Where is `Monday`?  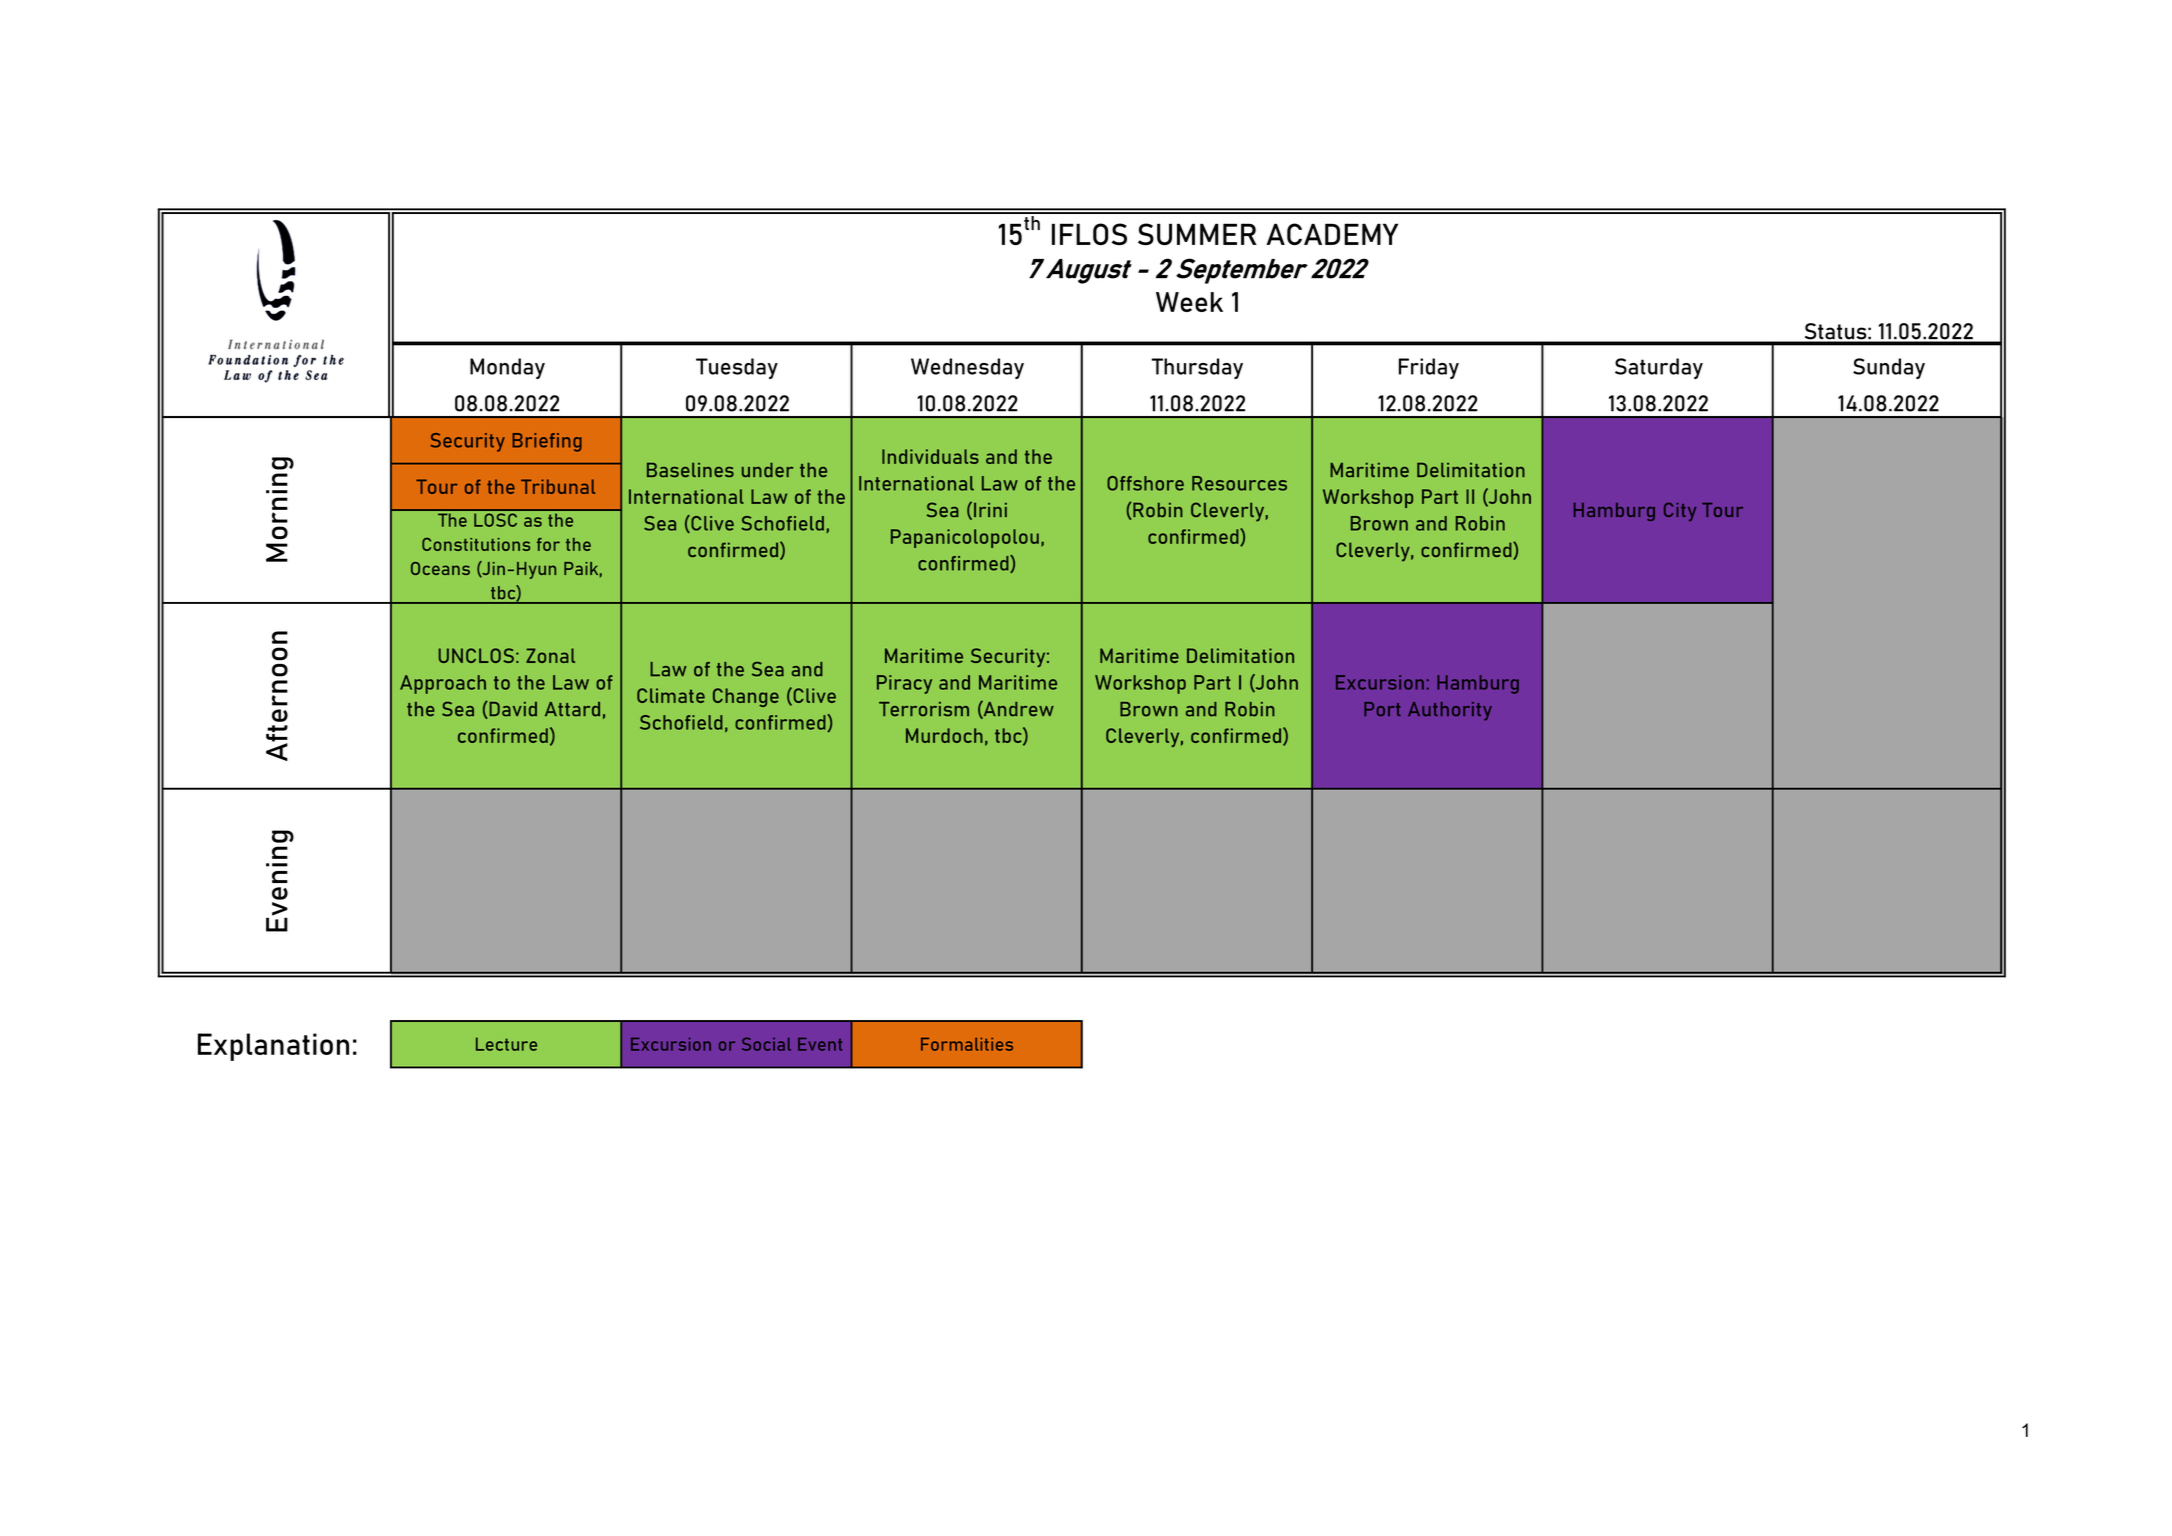
Monday is located at coordinates (507, 368).
